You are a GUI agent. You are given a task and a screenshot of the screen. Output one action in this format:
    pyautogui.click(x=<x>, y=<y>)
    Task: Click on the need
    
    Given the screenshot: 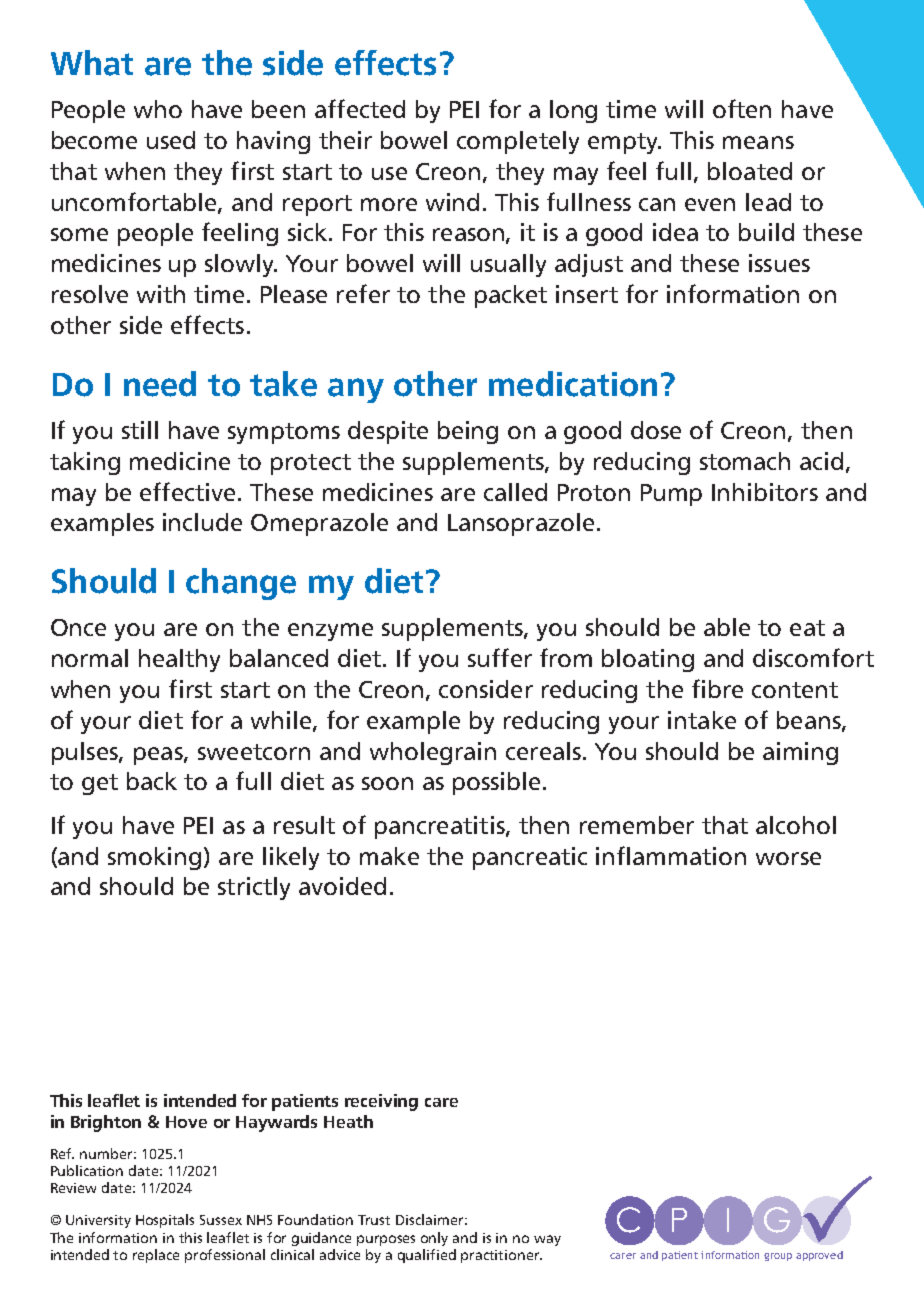 What is the action you would take?
    pyautogui.click(x=160, y=384)
